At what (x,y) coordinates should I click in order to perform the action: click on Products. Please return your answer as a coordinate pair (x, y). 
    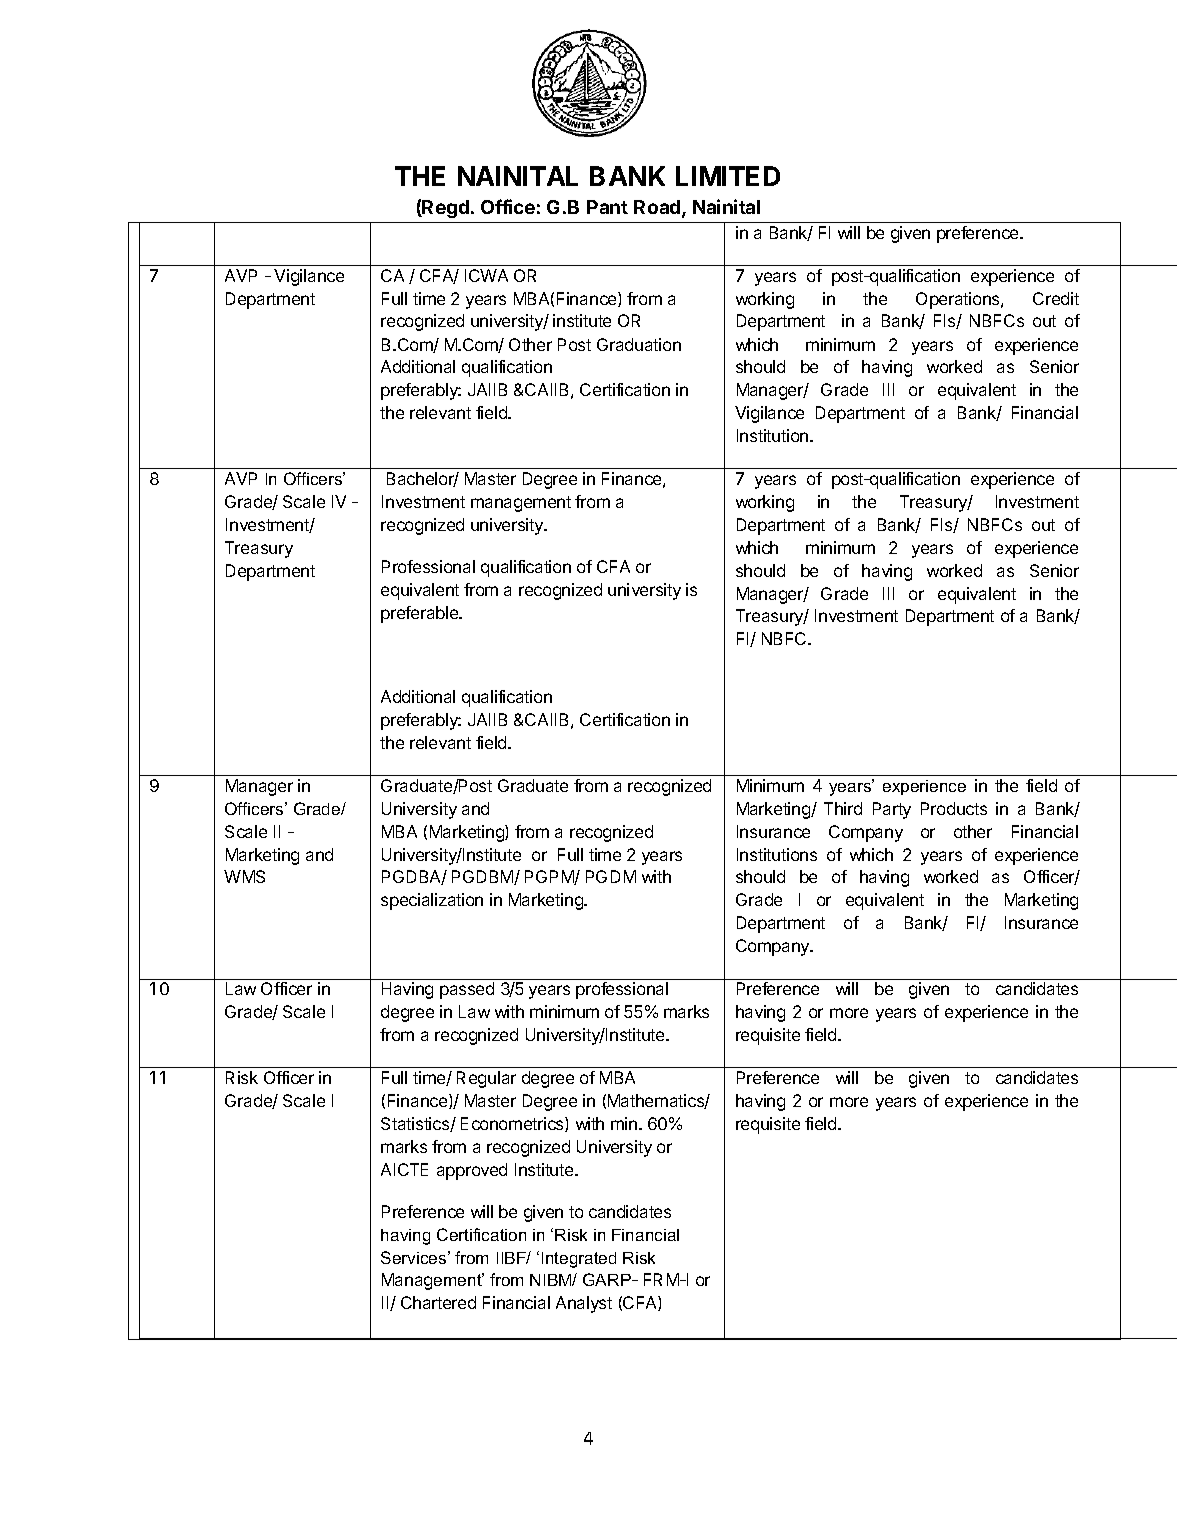
    Looking at the image, I should click on (954, 808).
